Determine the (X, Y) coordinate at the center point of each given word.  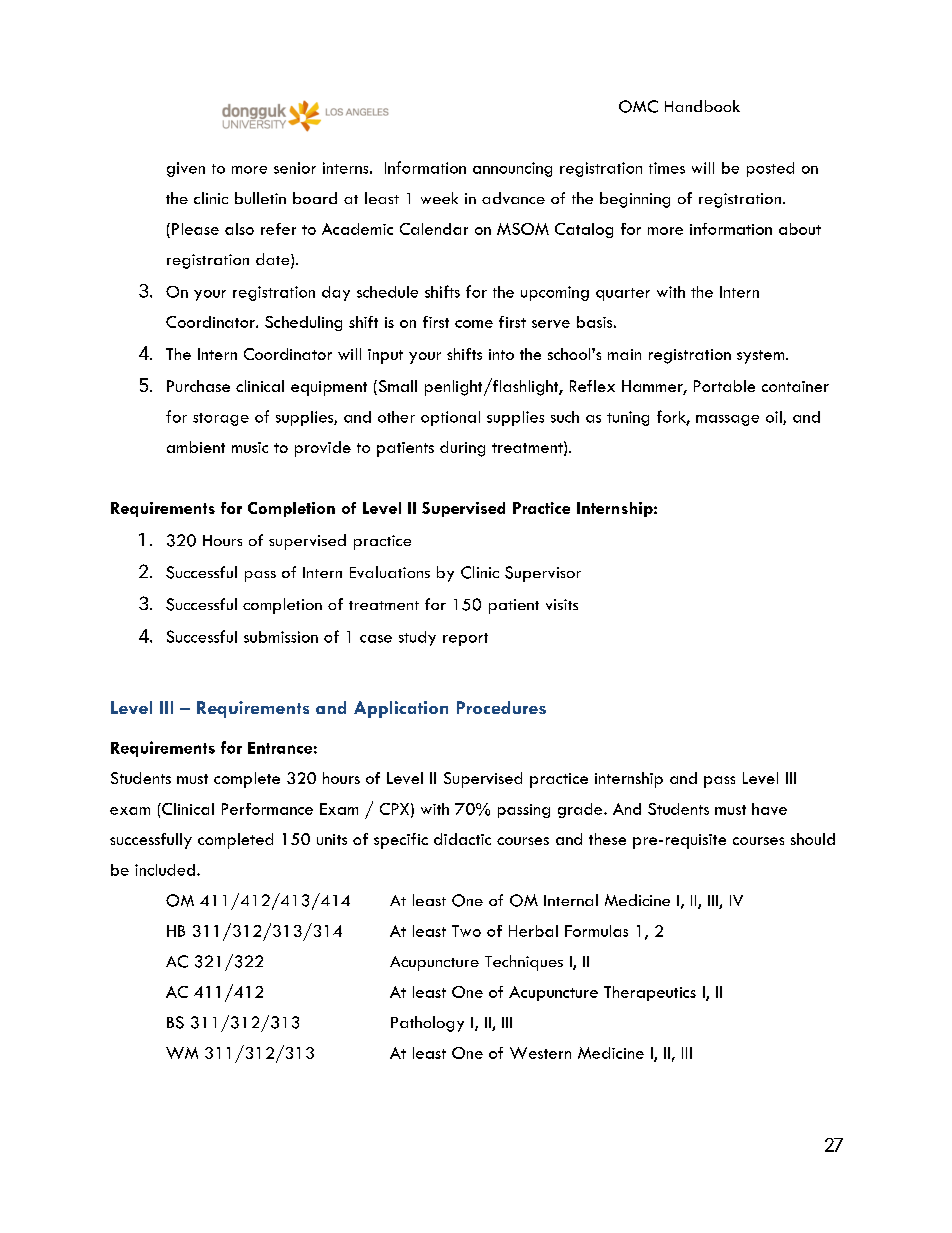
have (769, 809)
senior (295, 168)
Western (540, 1053)
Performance (267, 809)
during (462, 449)
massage (727, 420)
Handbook (702, 106)
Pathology (427, 1024)
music (250, 447)
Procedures (501, 707)
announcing (512, 169)
